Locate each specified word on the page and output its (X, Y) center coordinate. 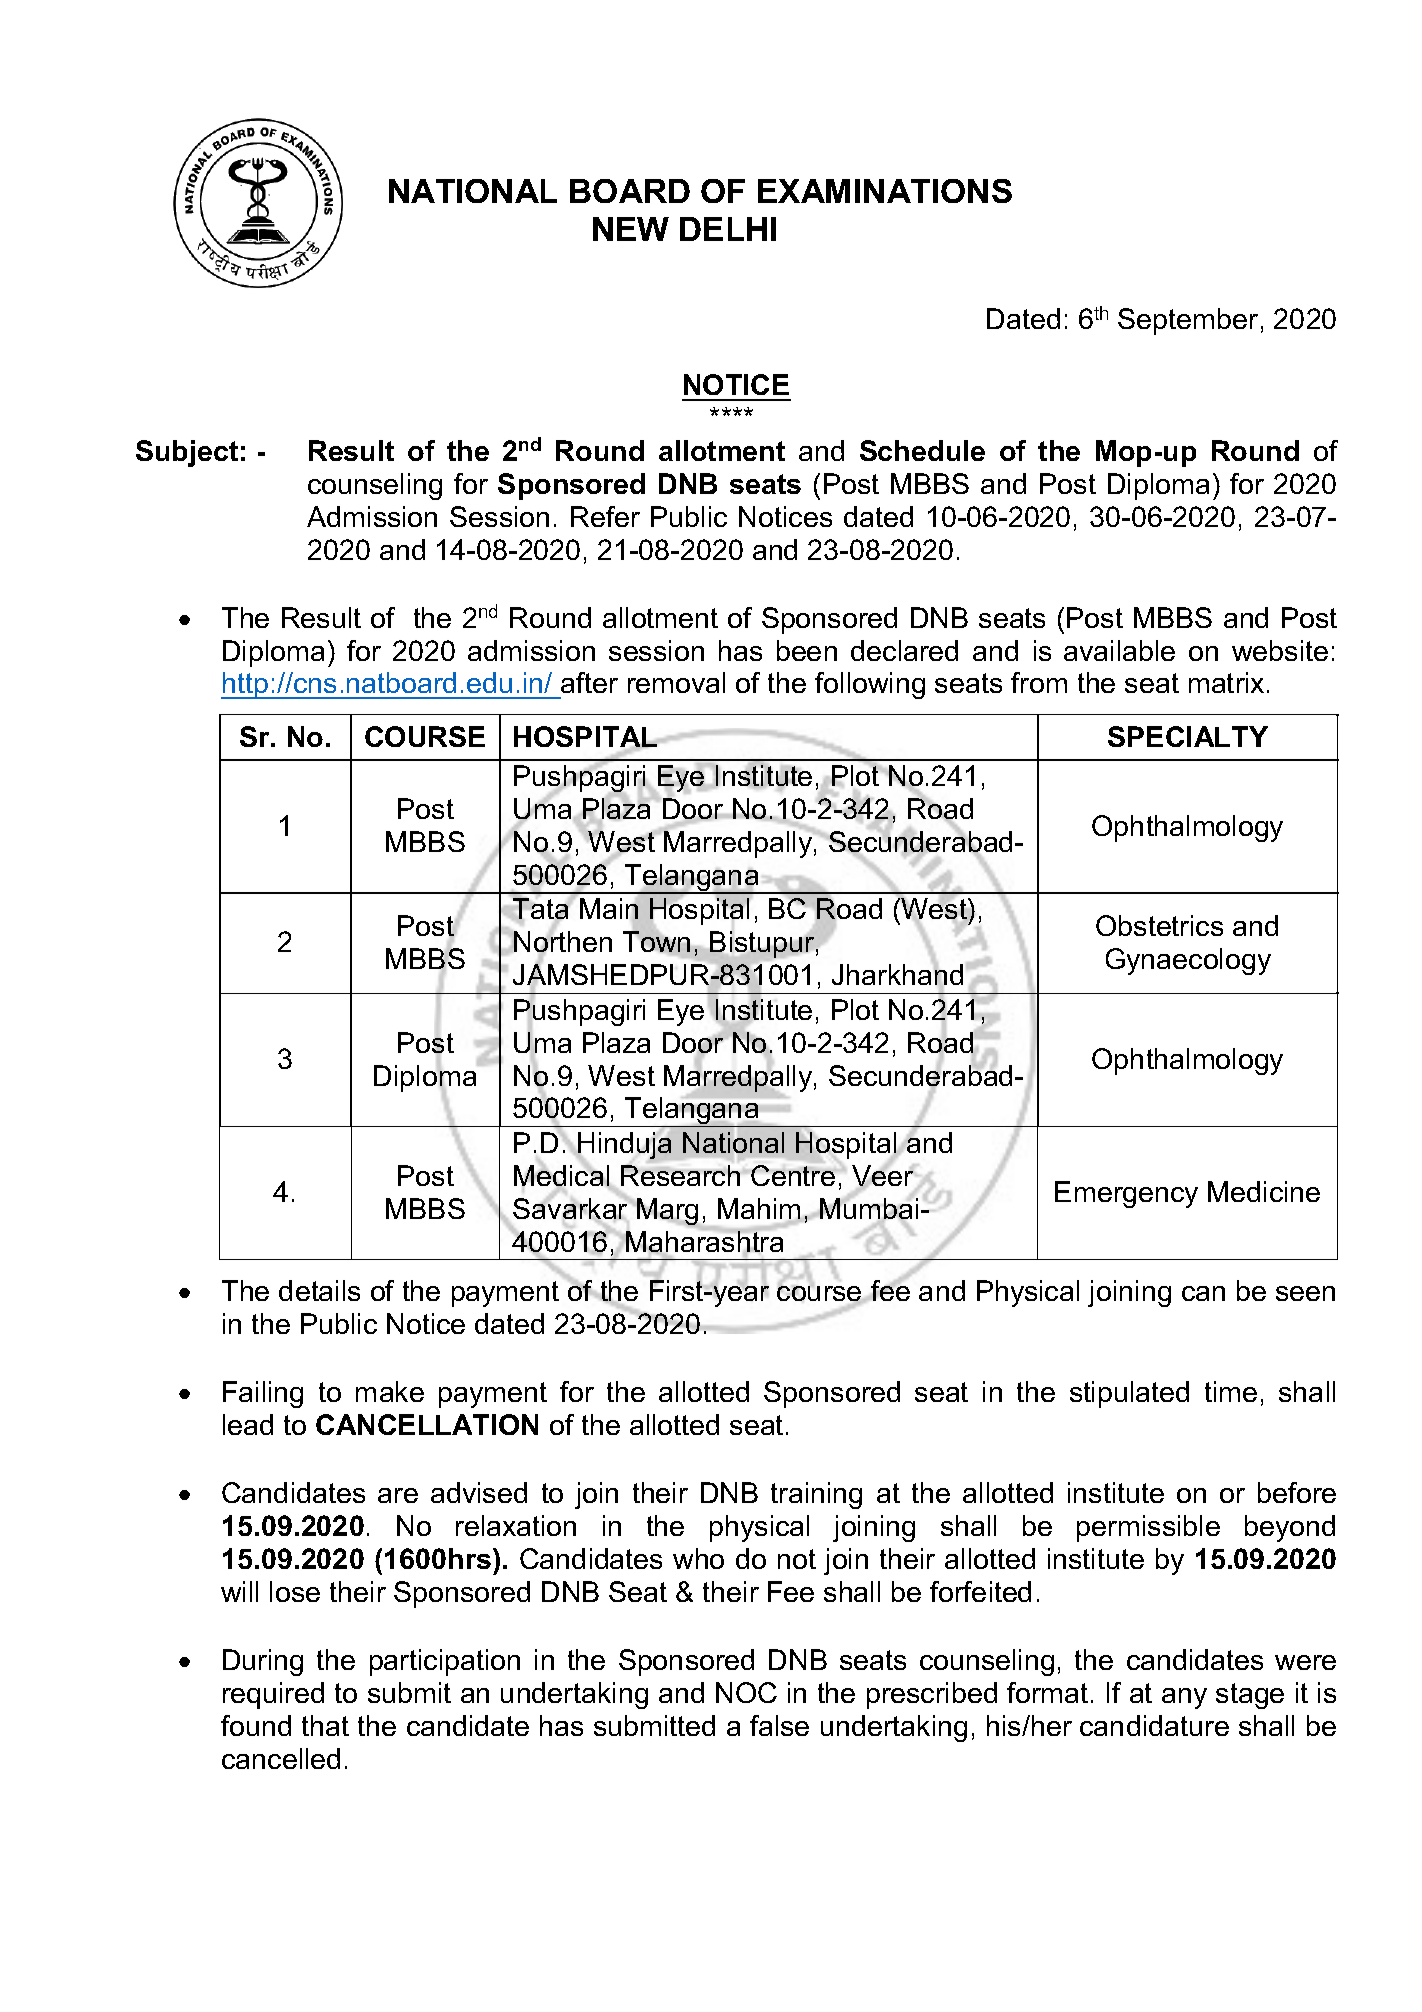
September (1188, 321)
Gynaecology (1188, 961)
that (325, 1725)
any (1184, 1698)
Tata (540, 910)
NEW (631, 229)
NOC (746, 1692)
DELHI (728, 229)
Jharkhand (897, 976)
